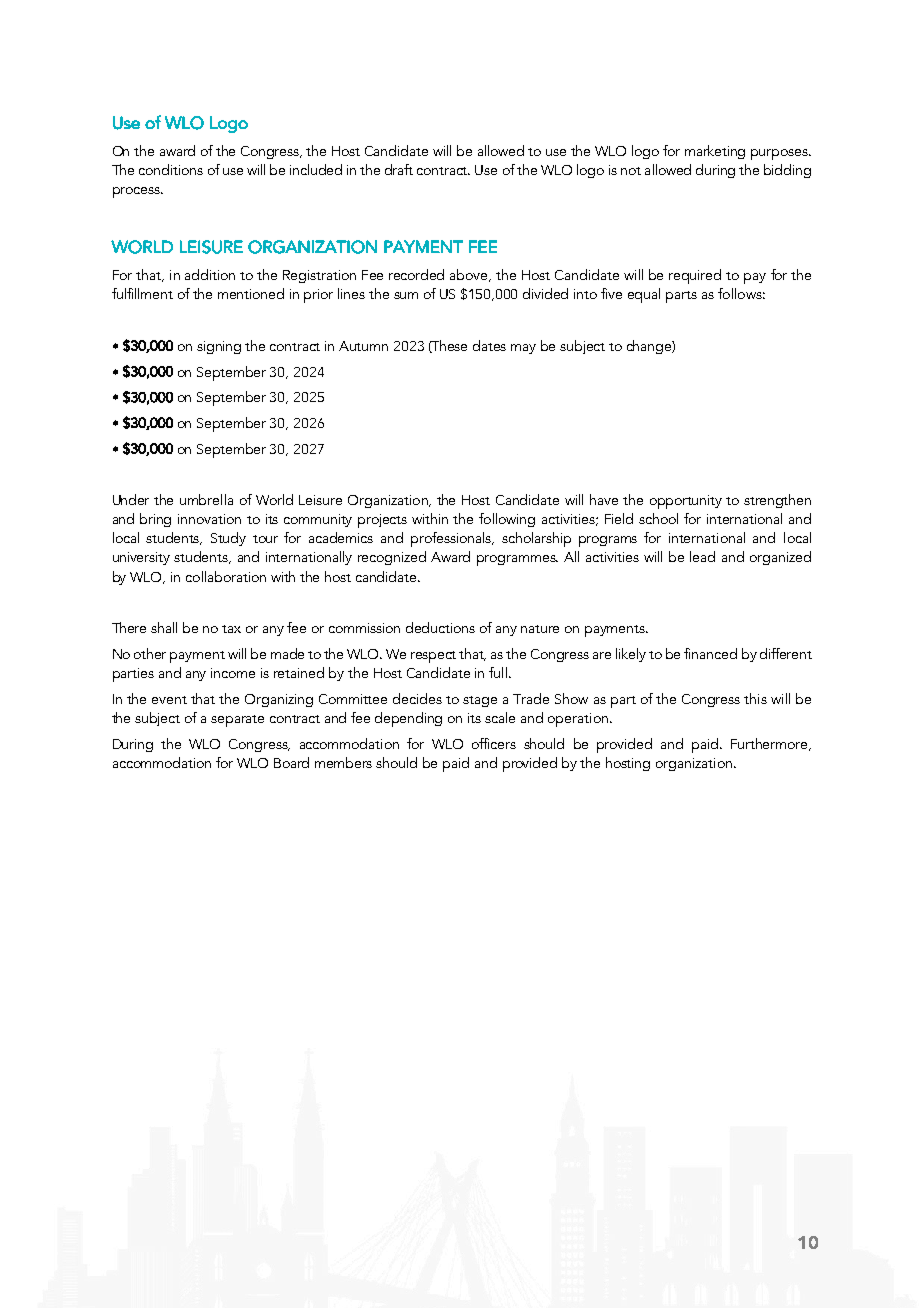  What do you see at coordinates (715, 152) in the screenshot?
I see `marketing` at bounding box center [715, 152].
